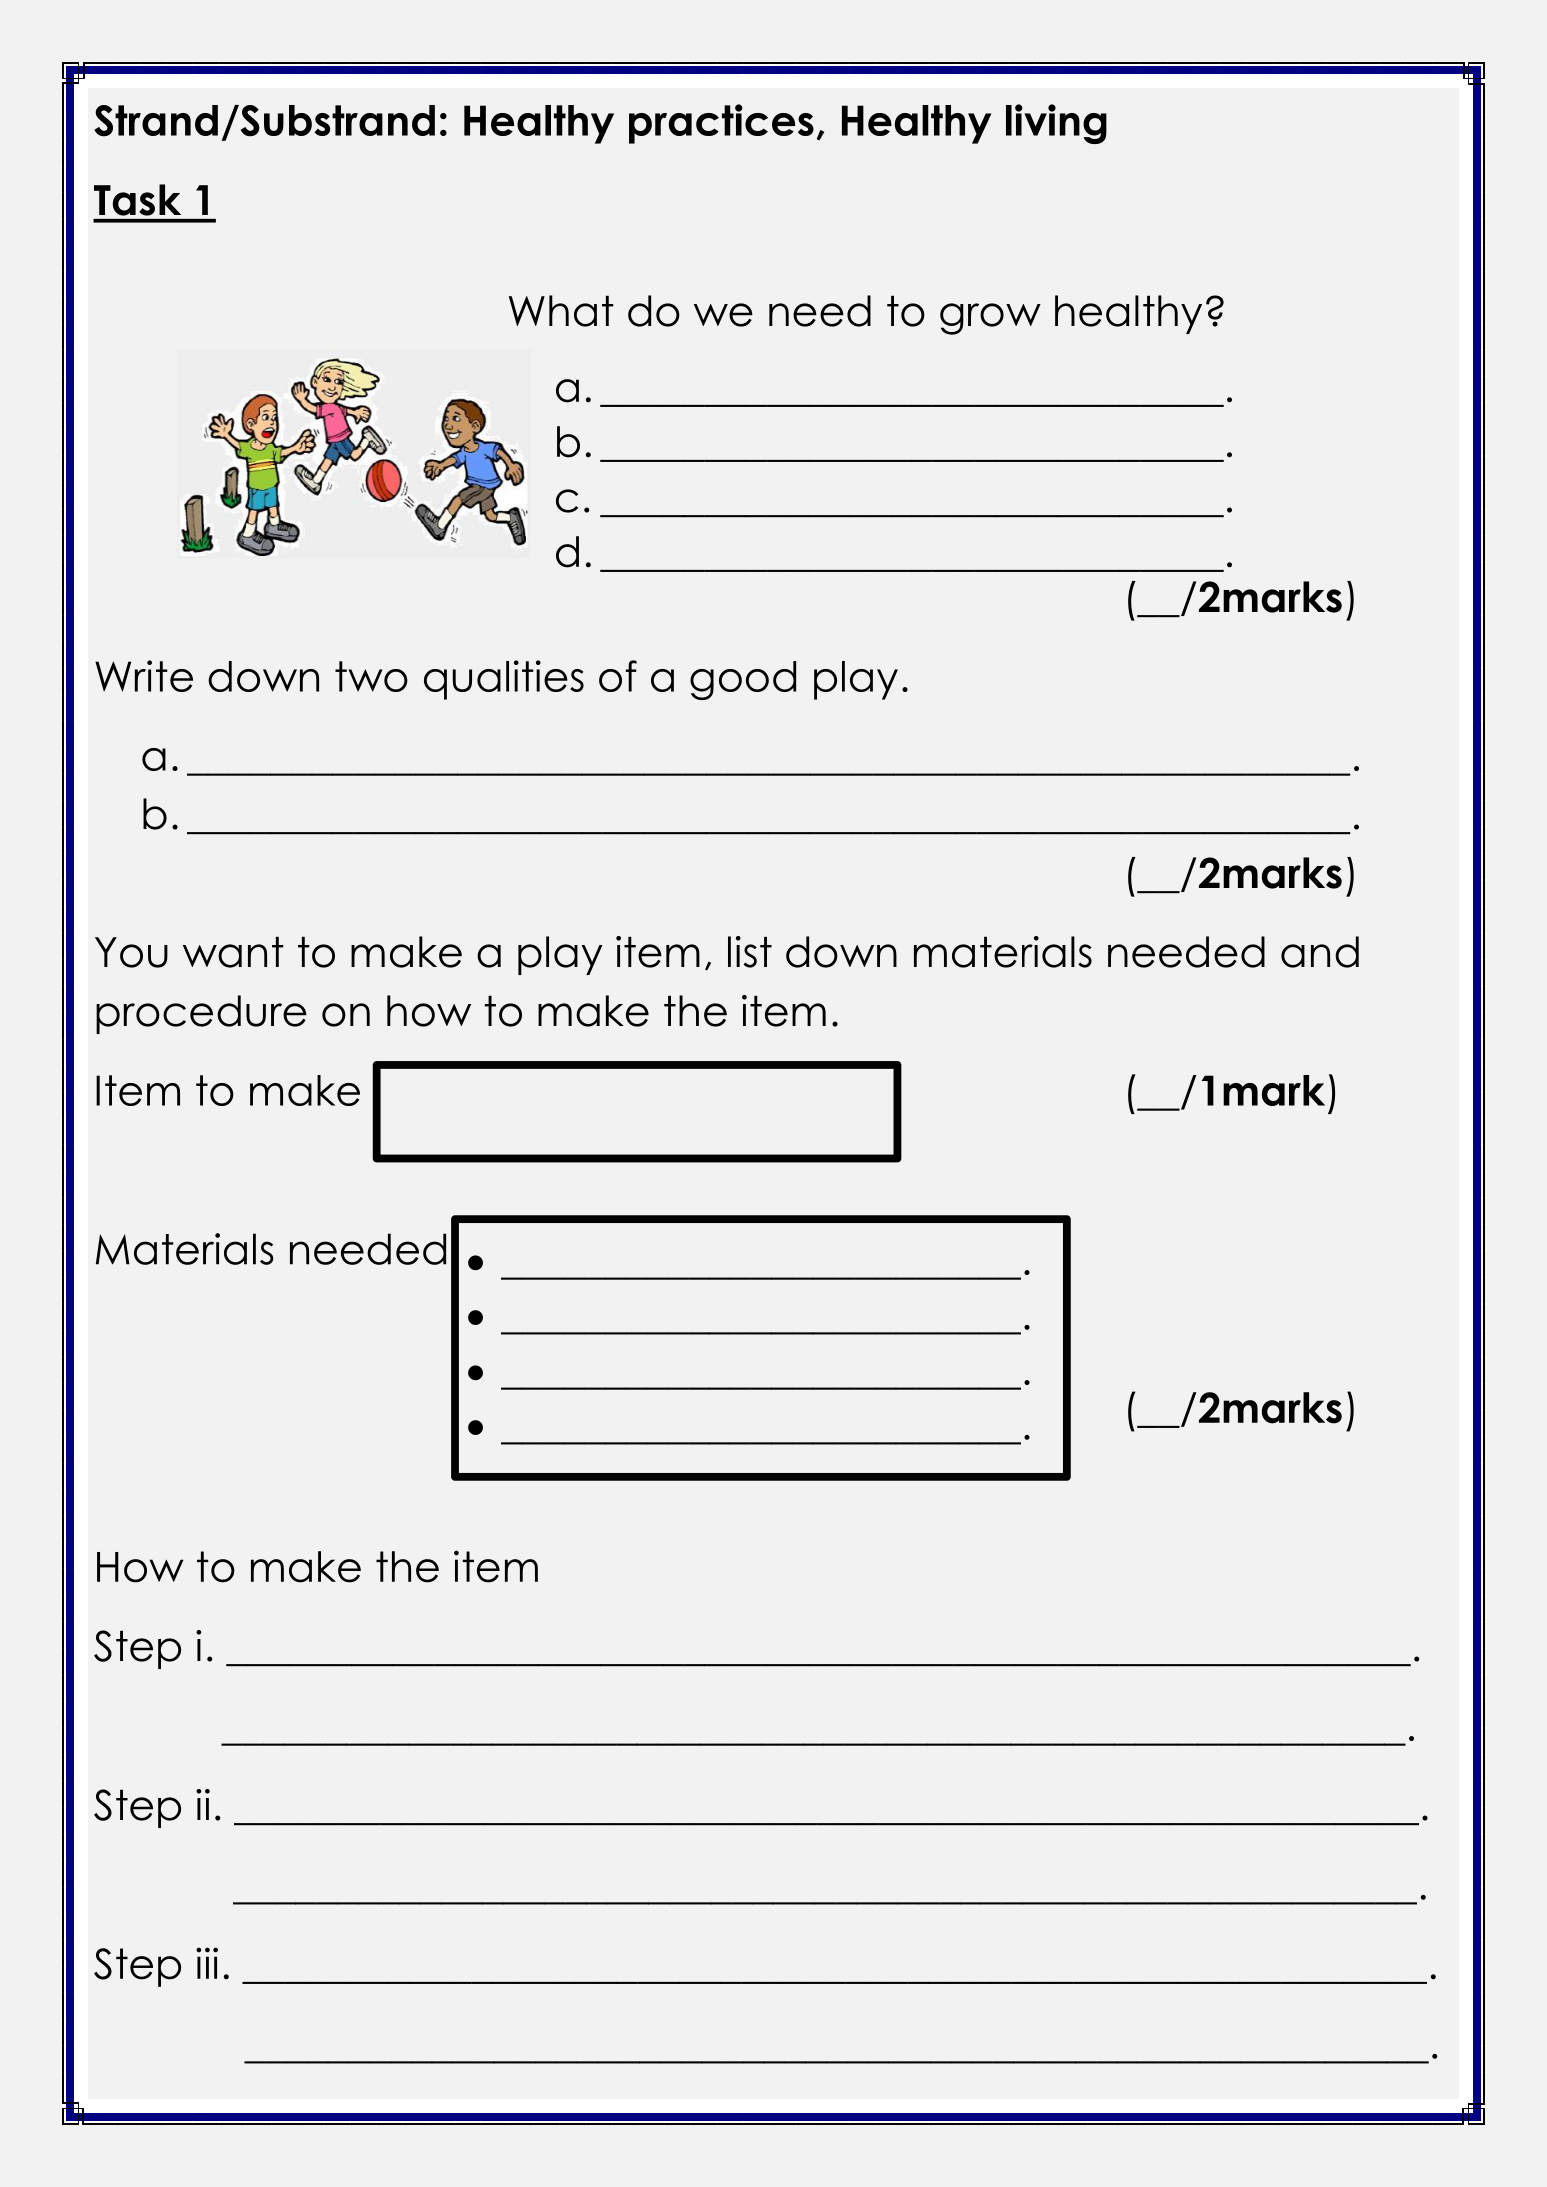 This document has width=1547, height=2187. Describe the element at coordinates (233, 952) in the document. I see `want` at that location.
